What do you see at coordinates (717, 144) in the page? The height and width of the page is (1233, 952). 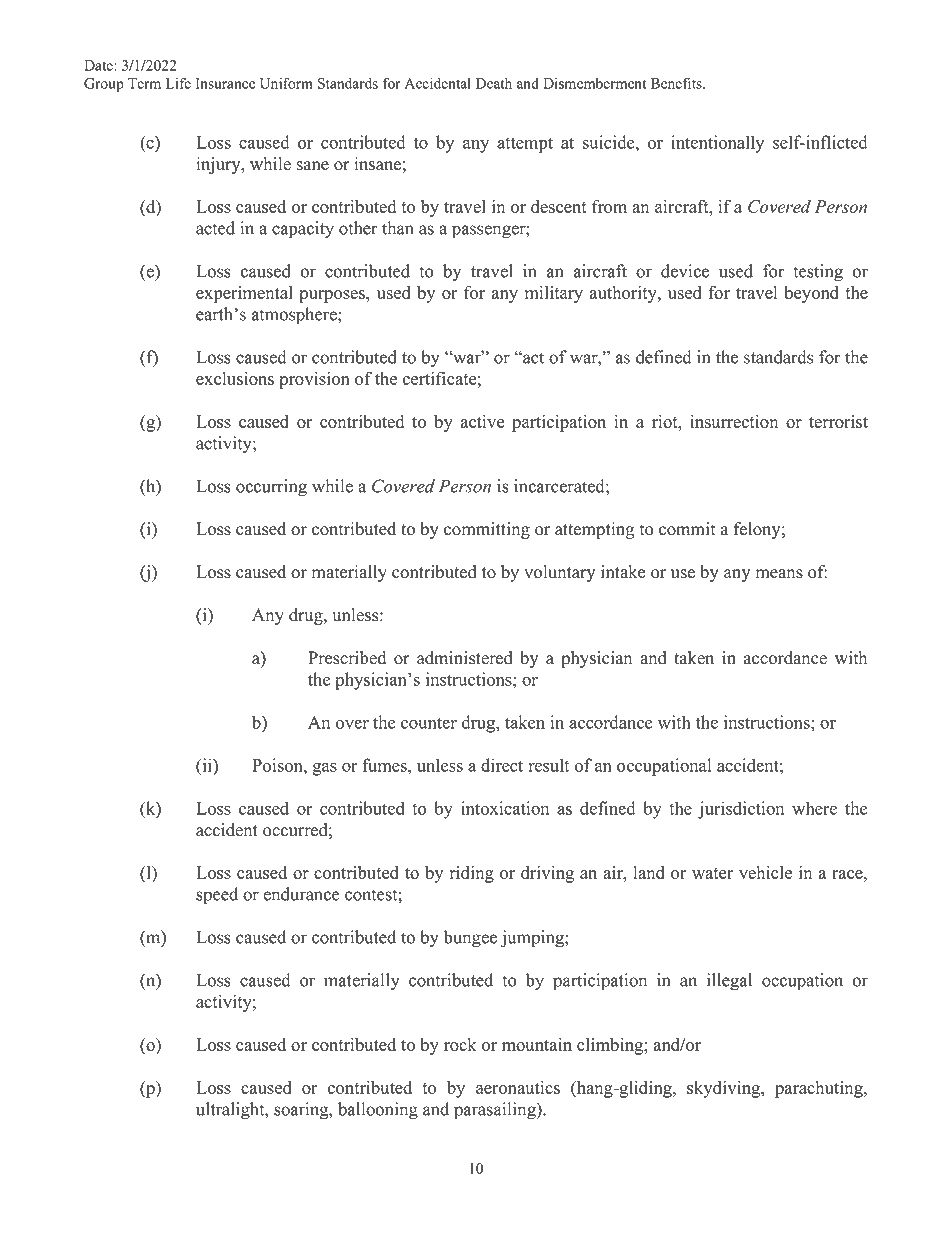 I see `intentionally` at bounding box center [717, 144].
